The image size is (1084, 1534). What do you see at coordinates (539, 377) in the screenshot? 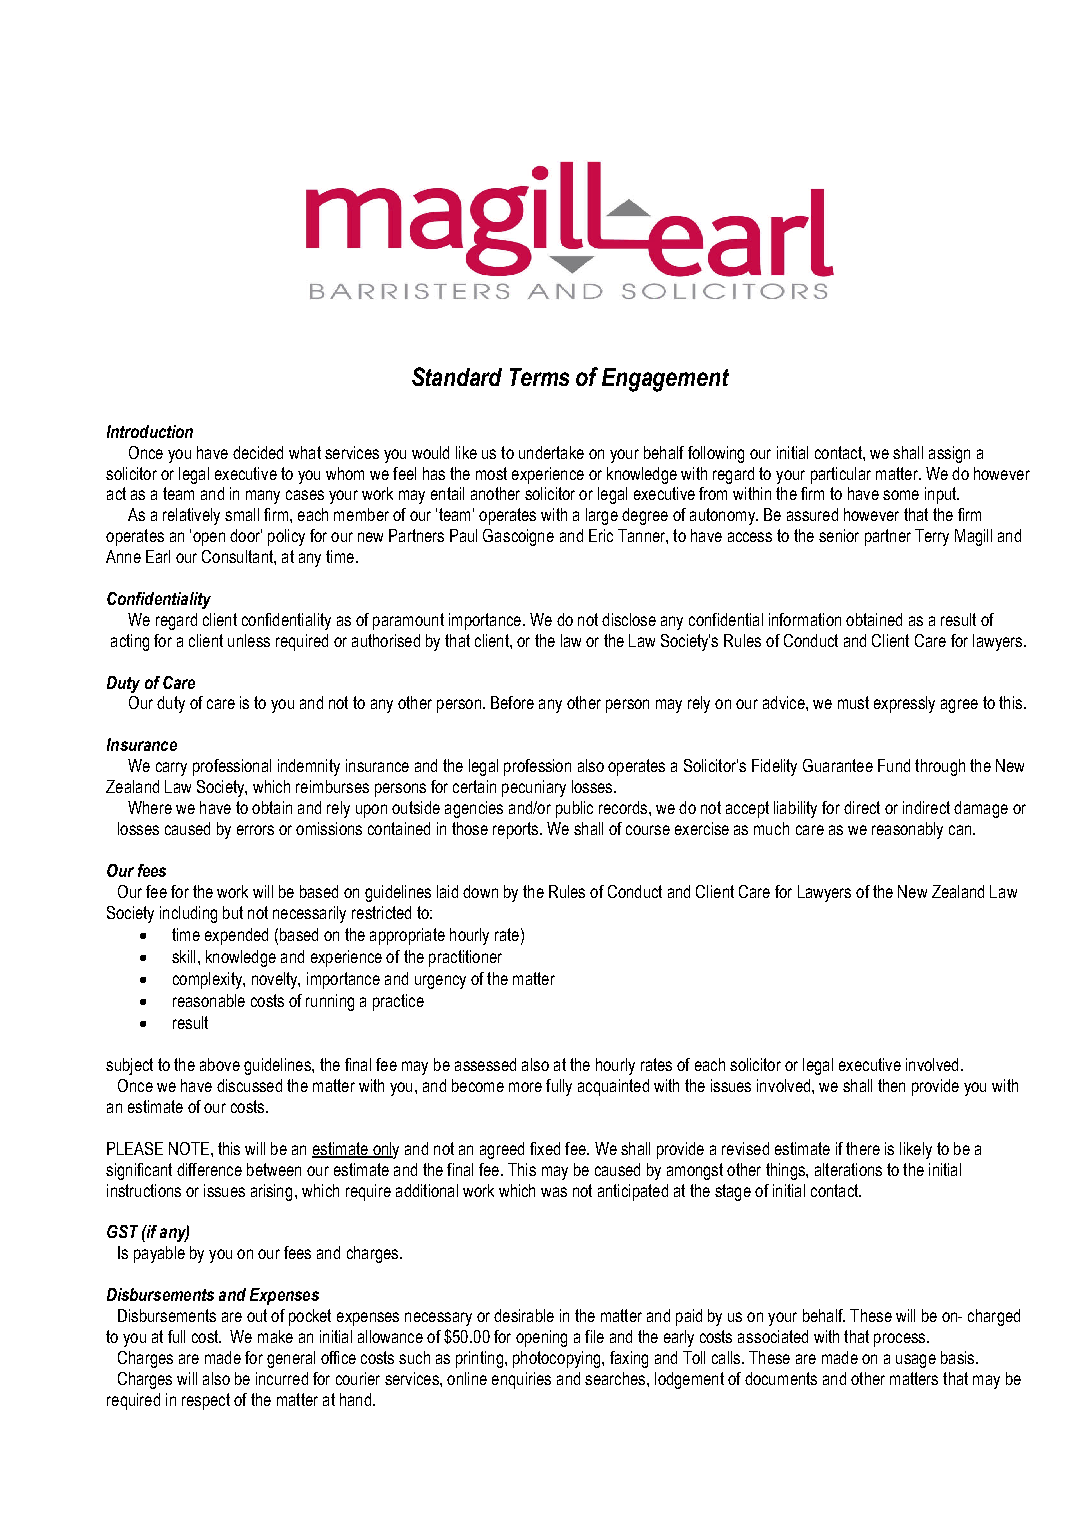
I see `Terms` at bounding box center [539, 377].
